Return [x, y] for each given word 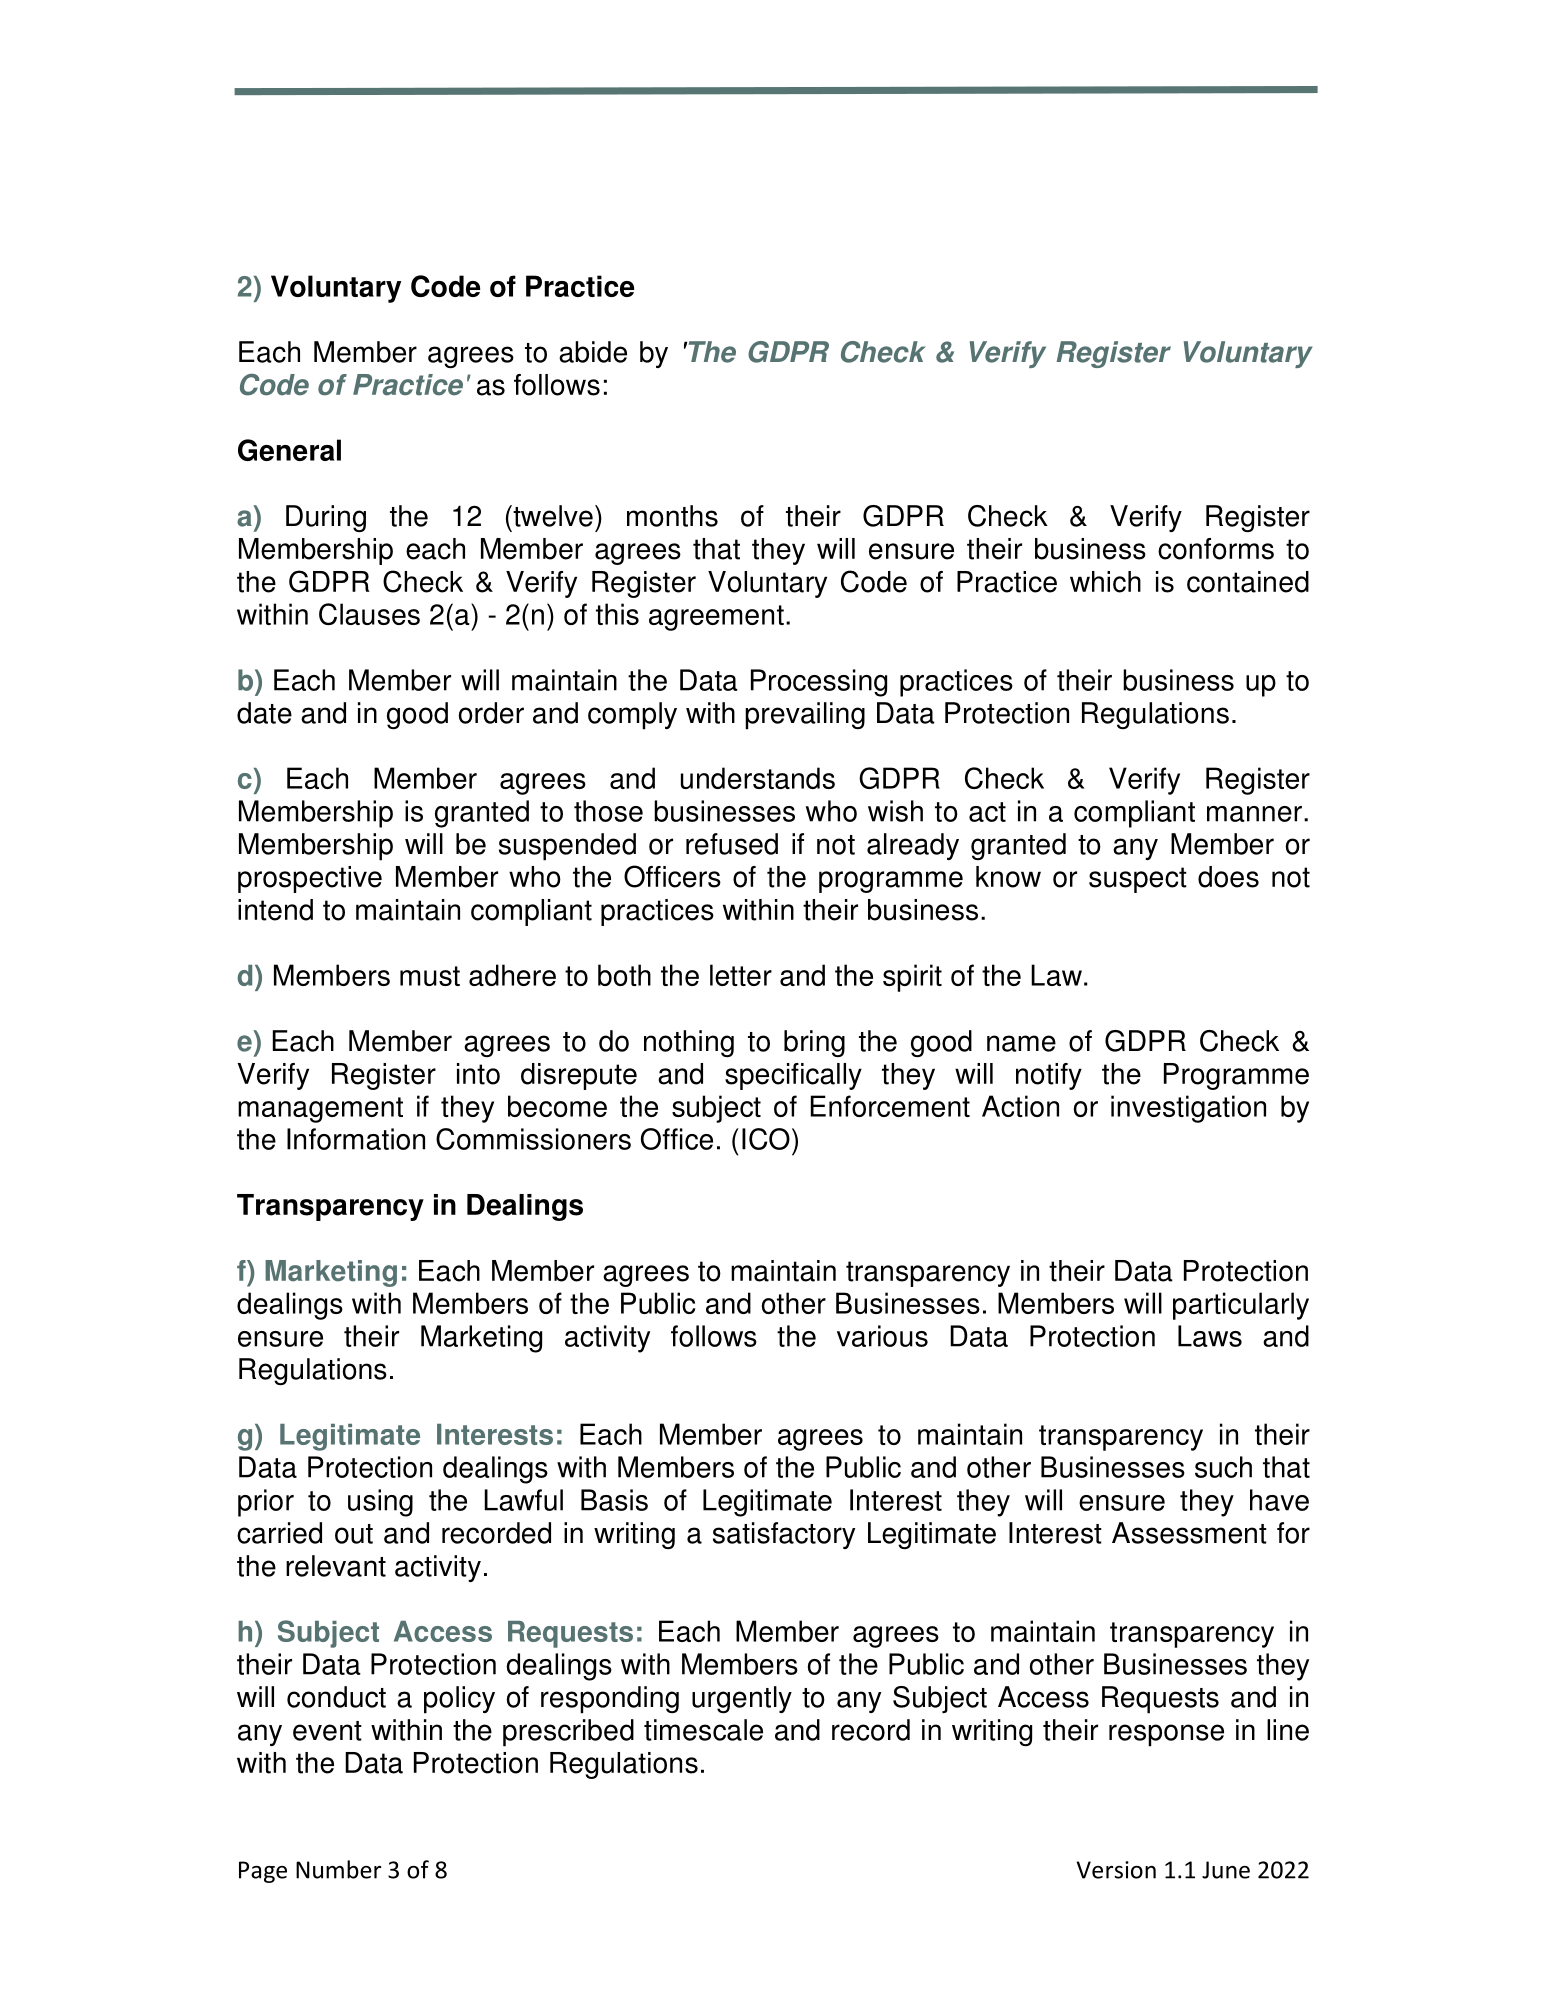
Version [1116, 1870]
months [672, 516]
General [289, 450]
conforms [1216, 549]
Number [338, 1869]
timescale [703, 1730]
